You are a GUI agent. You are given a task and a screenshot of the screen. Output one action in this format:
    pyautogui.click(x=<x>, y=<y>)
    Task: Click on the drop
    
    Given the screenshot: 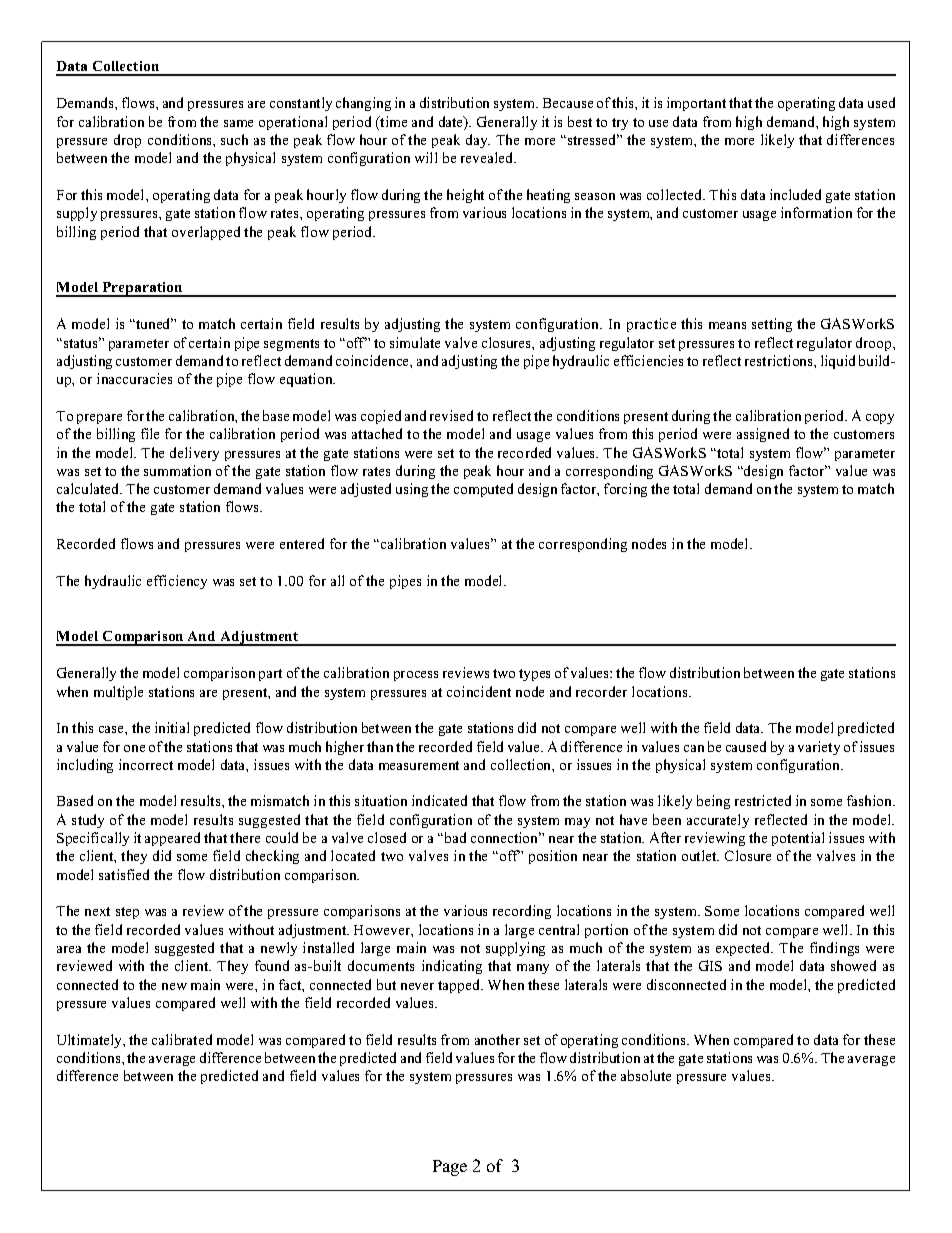 What is the action you would take?
    pyautogui.click(x=127, y=141)
